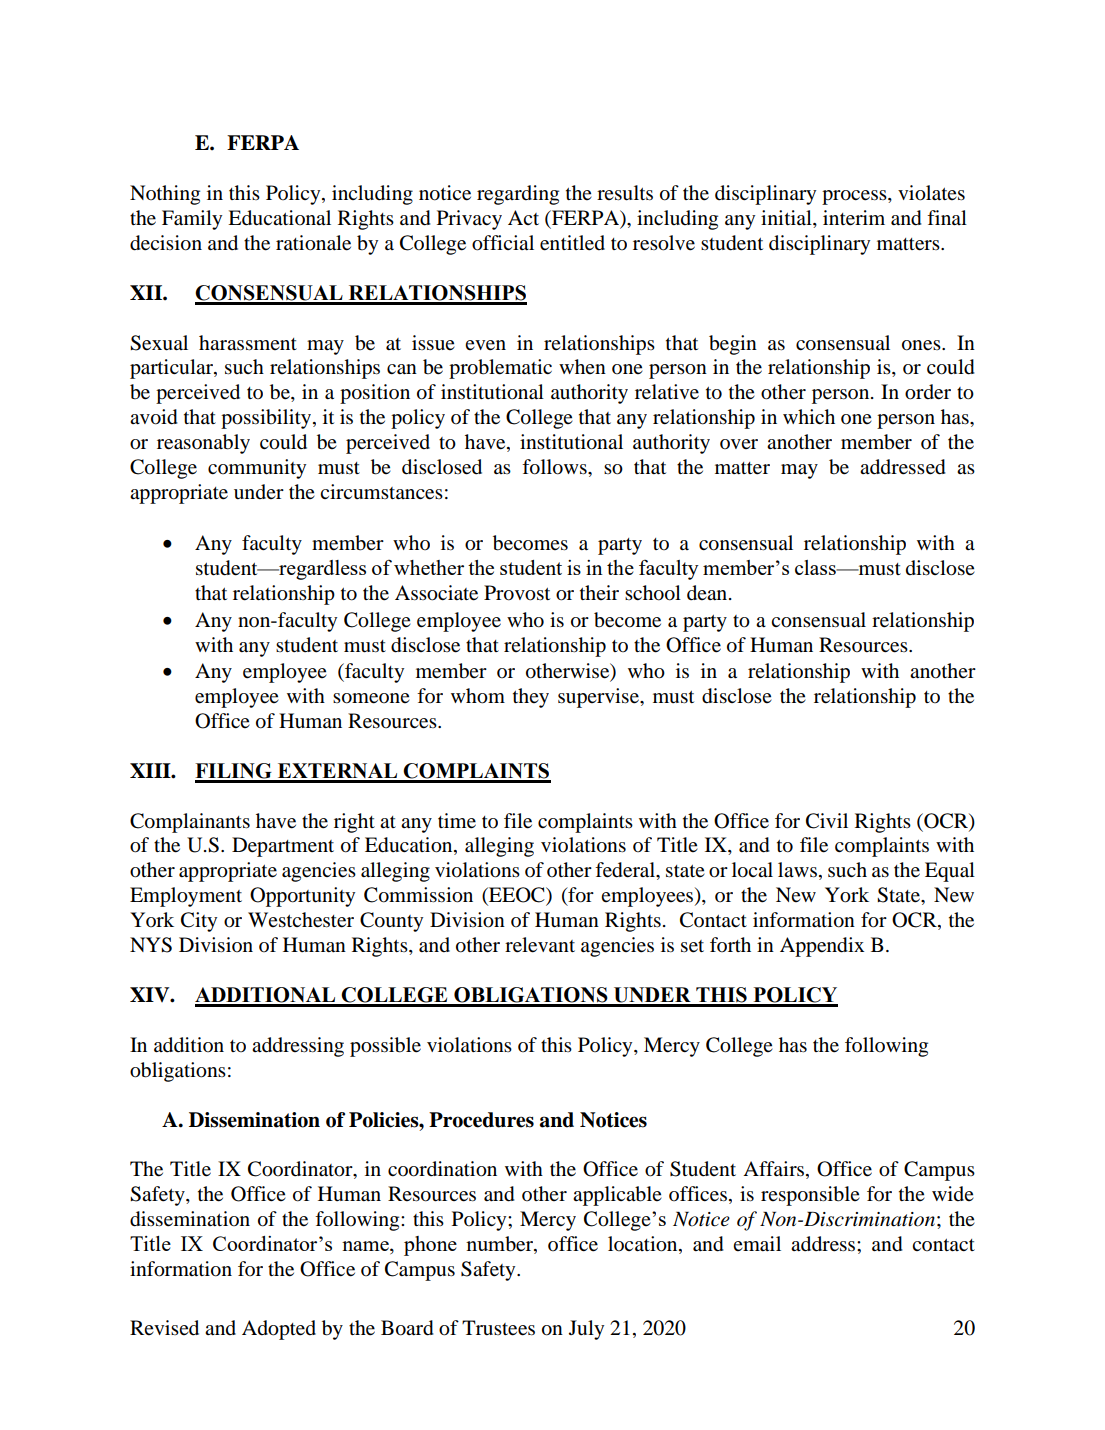 The image size is (1105, 1430). What do you see at coordinates (517, 593) in the document?
I see `Provost` at bounding box center [517, 593].
